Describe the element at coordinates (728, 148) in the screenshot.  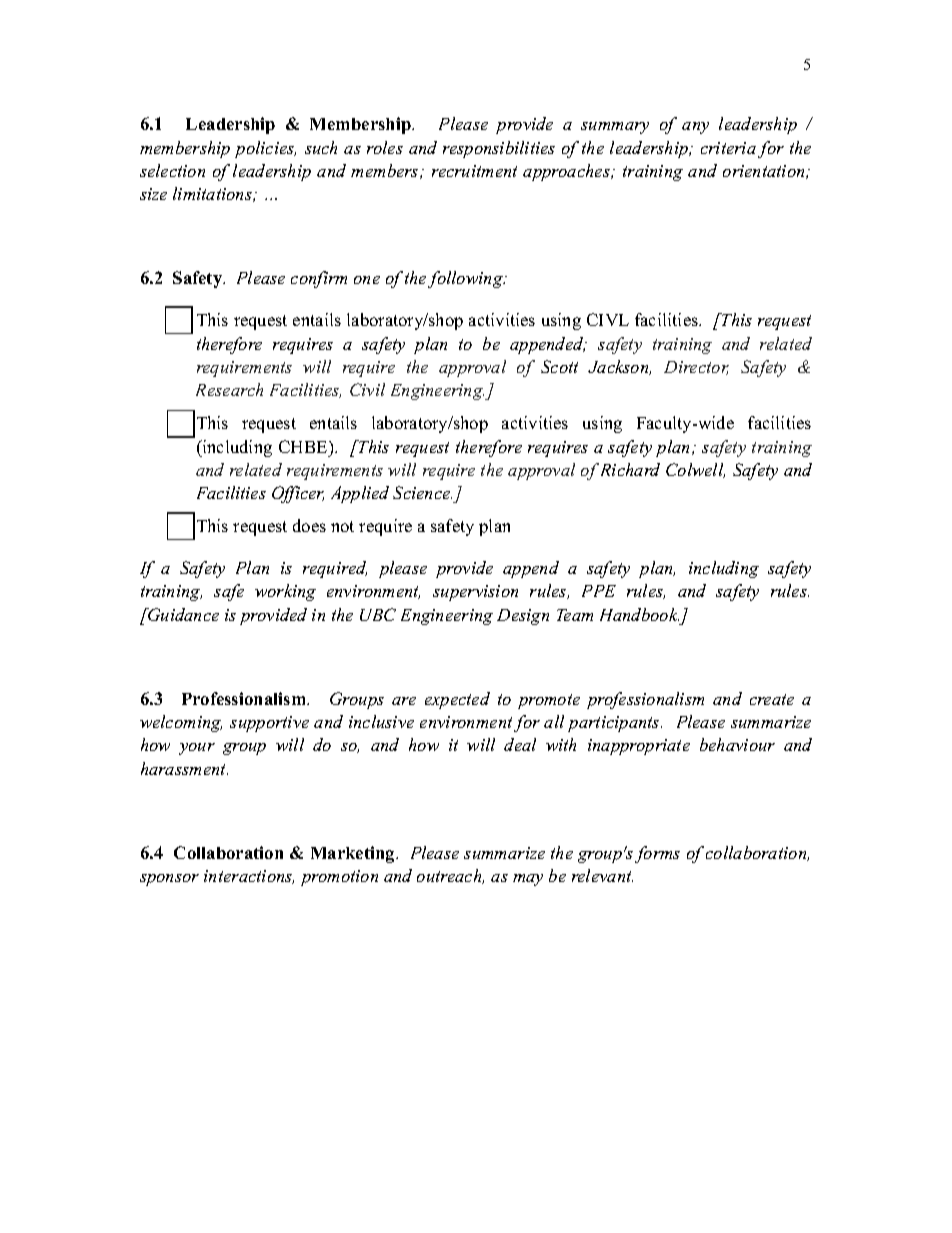
I see `criteria` at that location.
